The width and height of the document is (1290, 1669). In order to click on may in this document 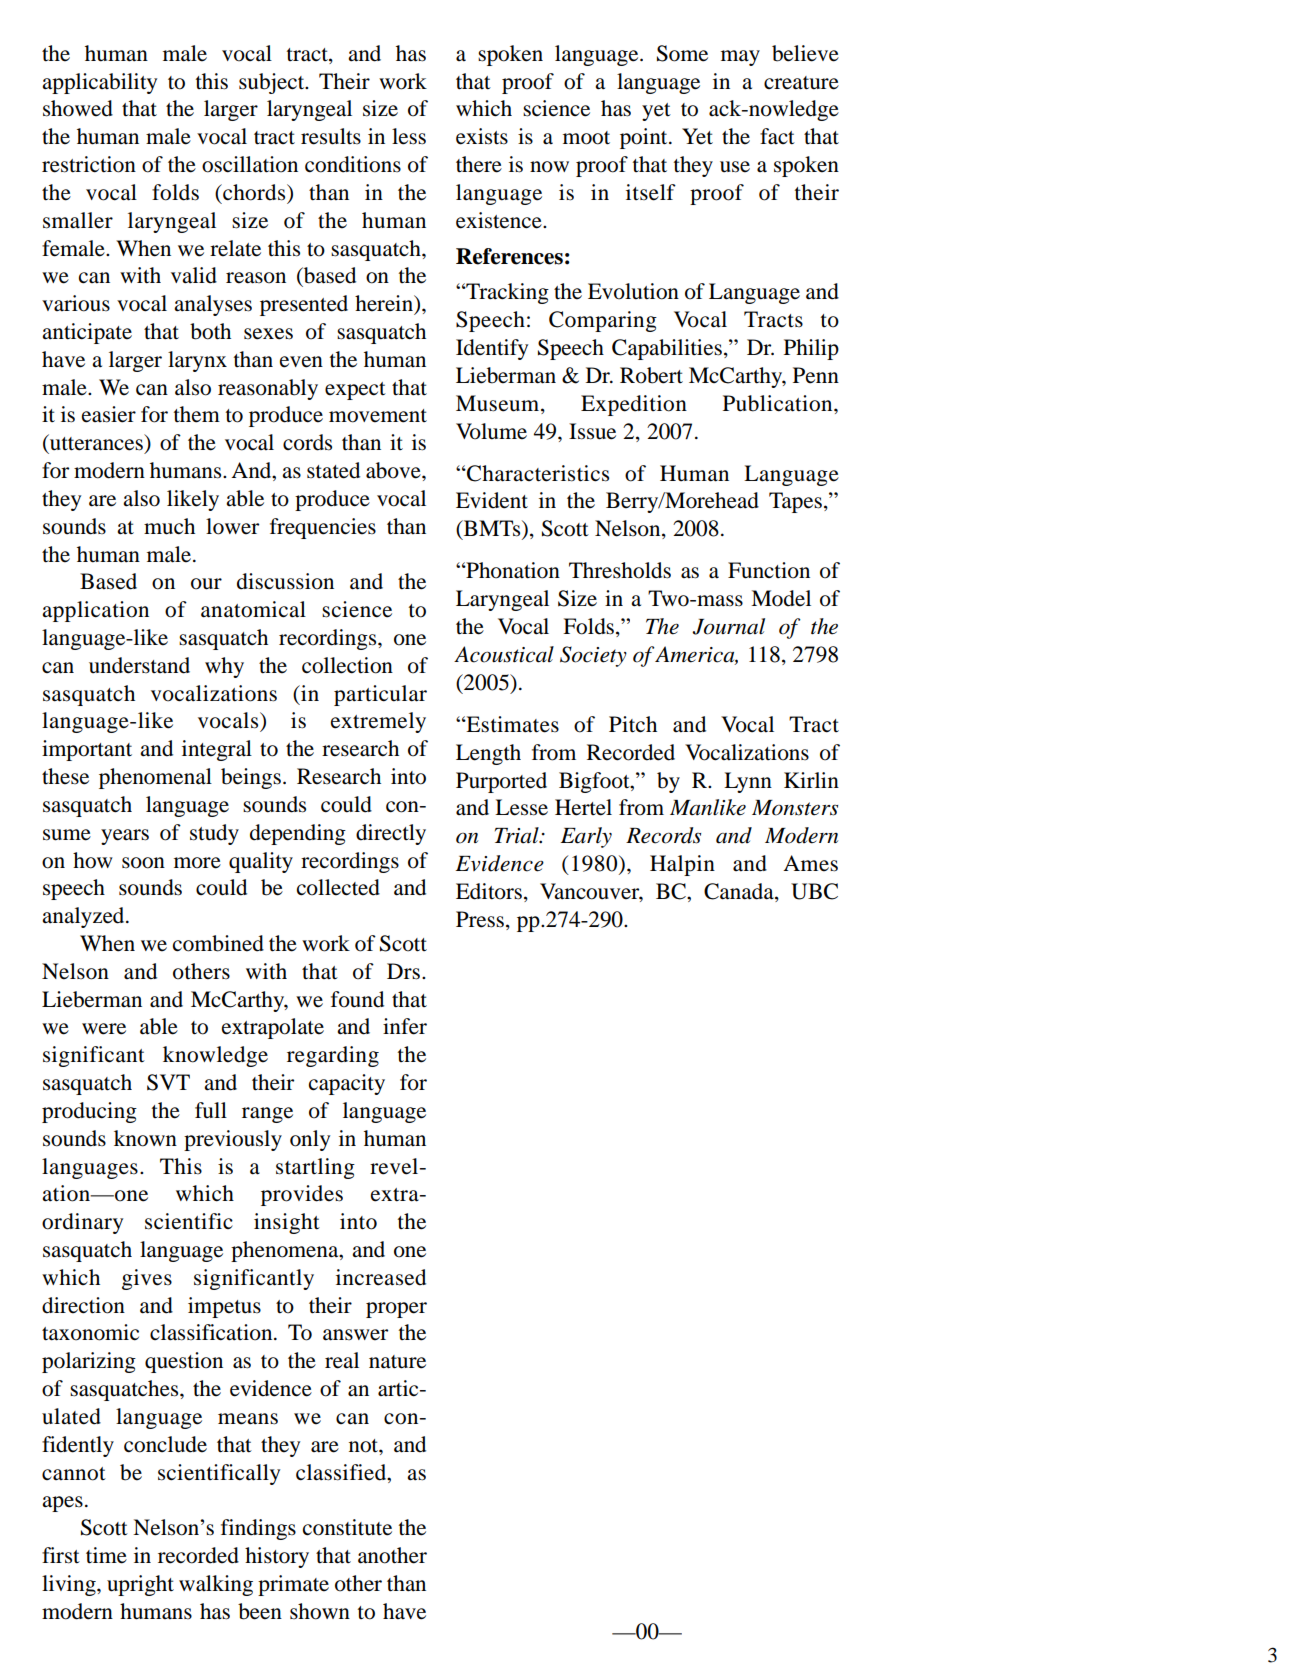, I will do `click(740, 58)`.
